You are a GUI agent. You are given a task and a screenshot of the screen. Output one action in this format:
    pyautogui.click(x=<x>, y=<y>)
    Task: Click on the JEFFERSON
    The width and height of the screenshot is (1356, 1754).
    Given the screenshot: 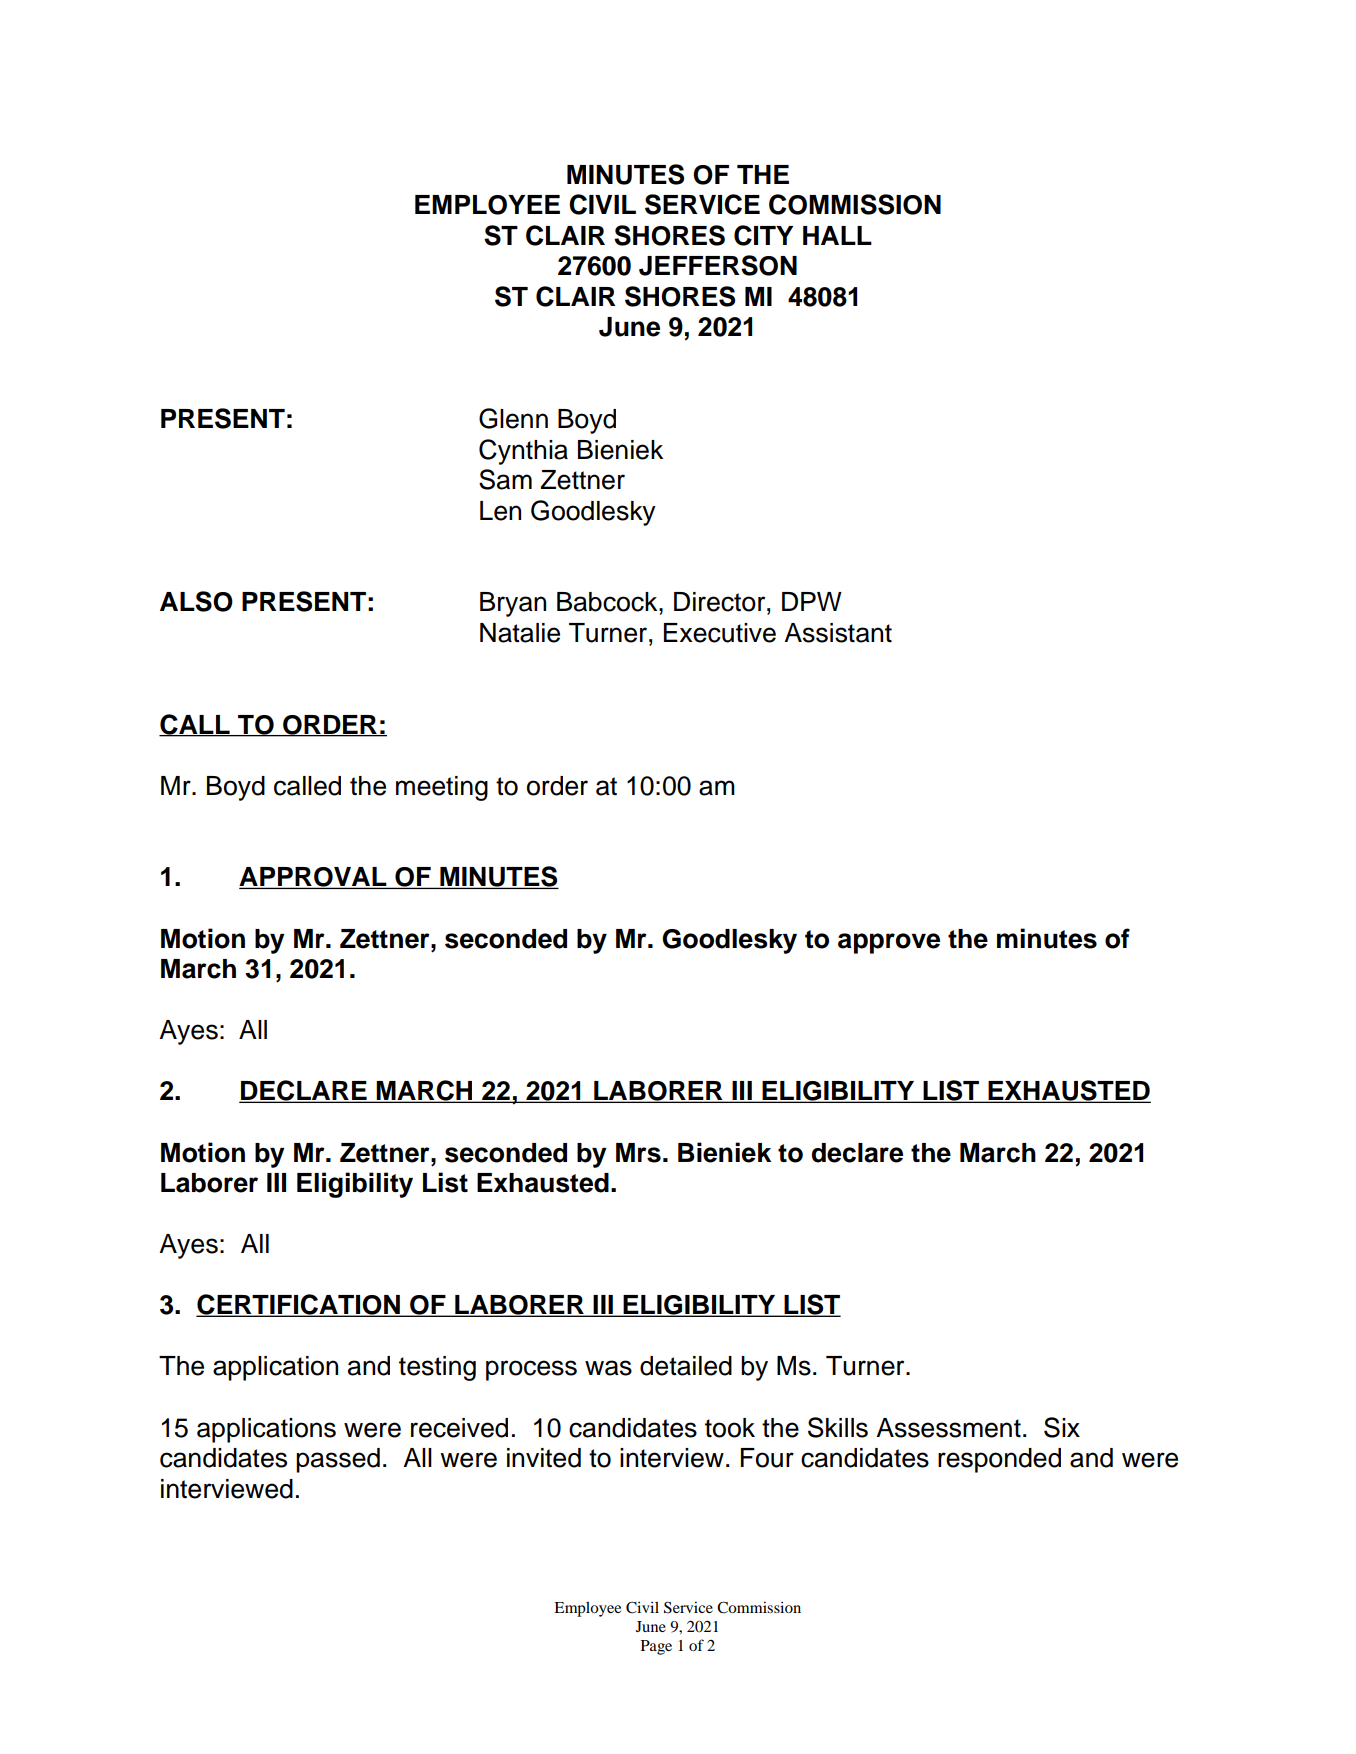 What is the action you would take?
    pyautogui.click(x=718, y=265)
